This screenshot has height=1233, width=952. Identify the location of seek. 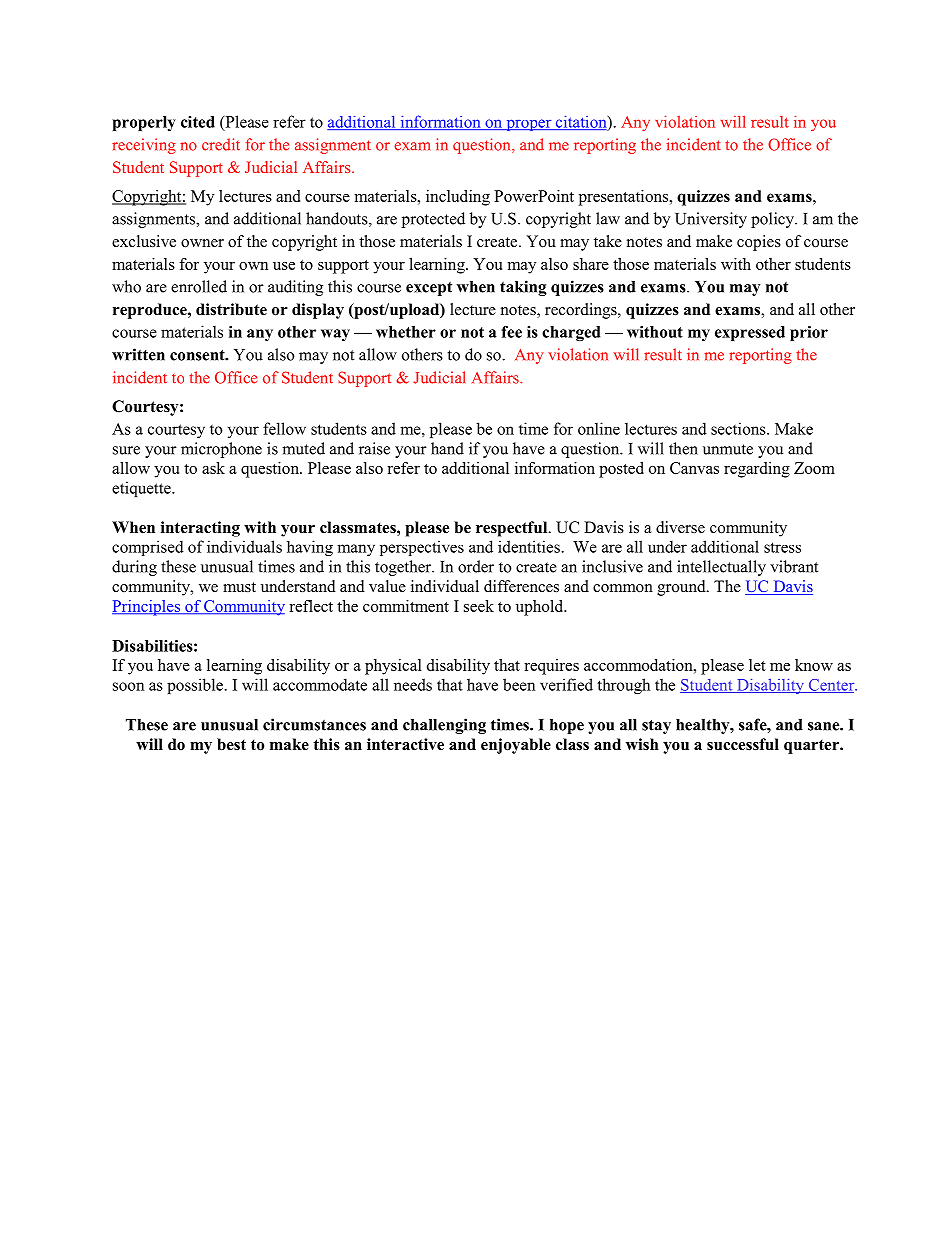
(479, 606).
